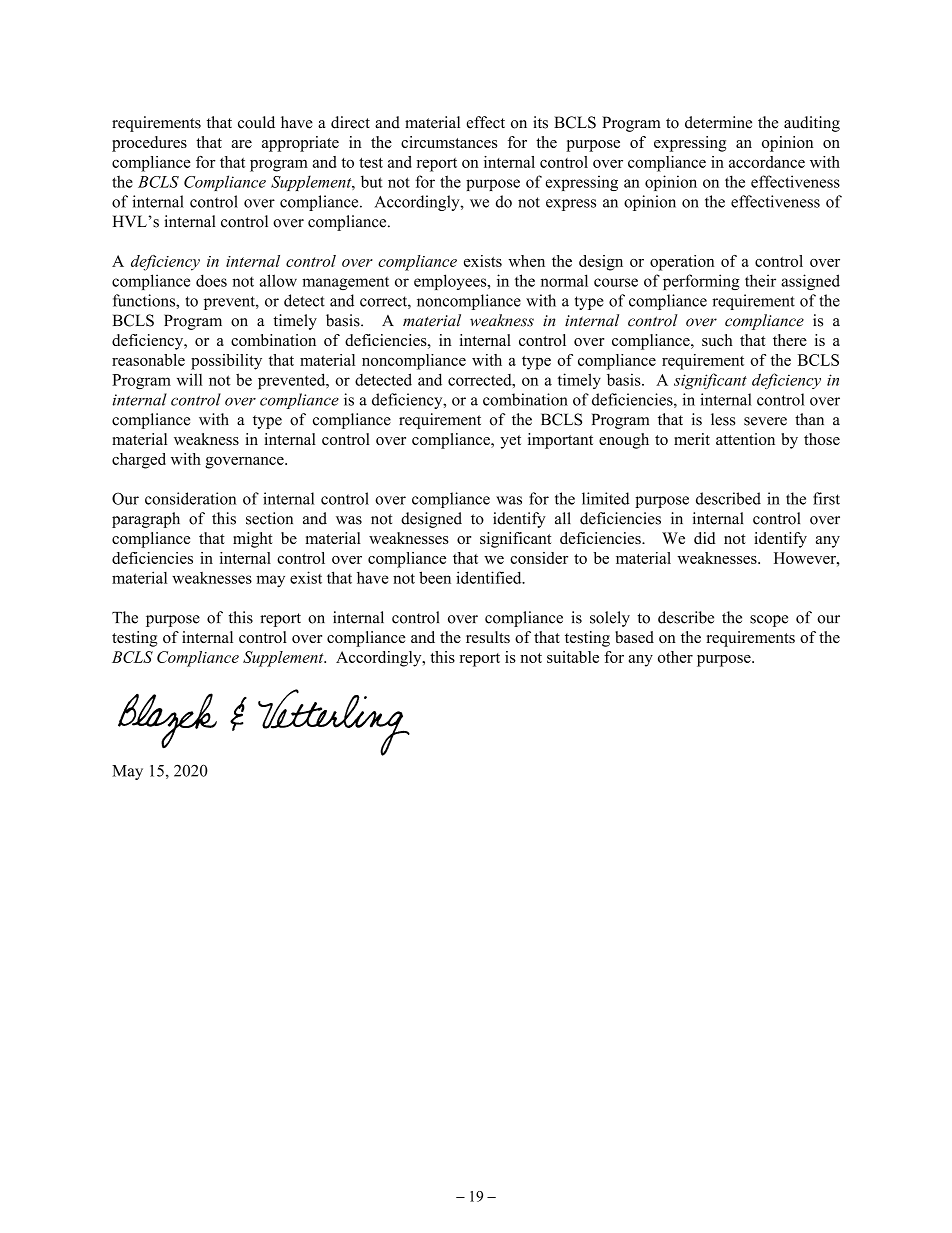 The image size is (952, 1233). Describe the element at coordinates (253, 540) in the screenshot. I see `might` at that location.
